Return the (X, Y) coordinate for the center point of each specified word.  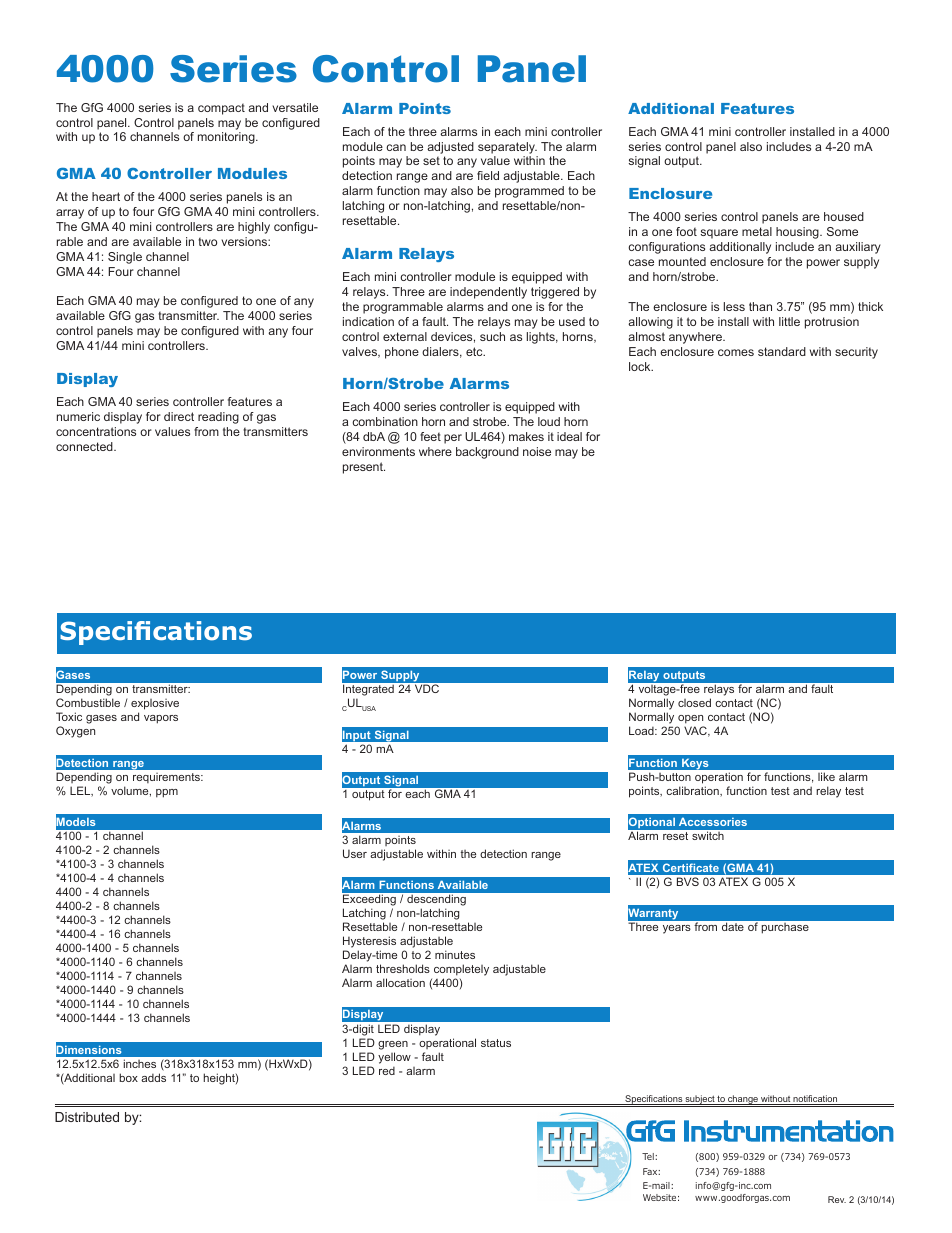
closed (694, 702)
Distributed (87, 1117)
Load (642, 730)
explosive (155, 706)
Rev (837, 1199)
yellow (394, 1058)
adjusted (450, 148)
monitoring (227, 138)
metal (757, 231)
